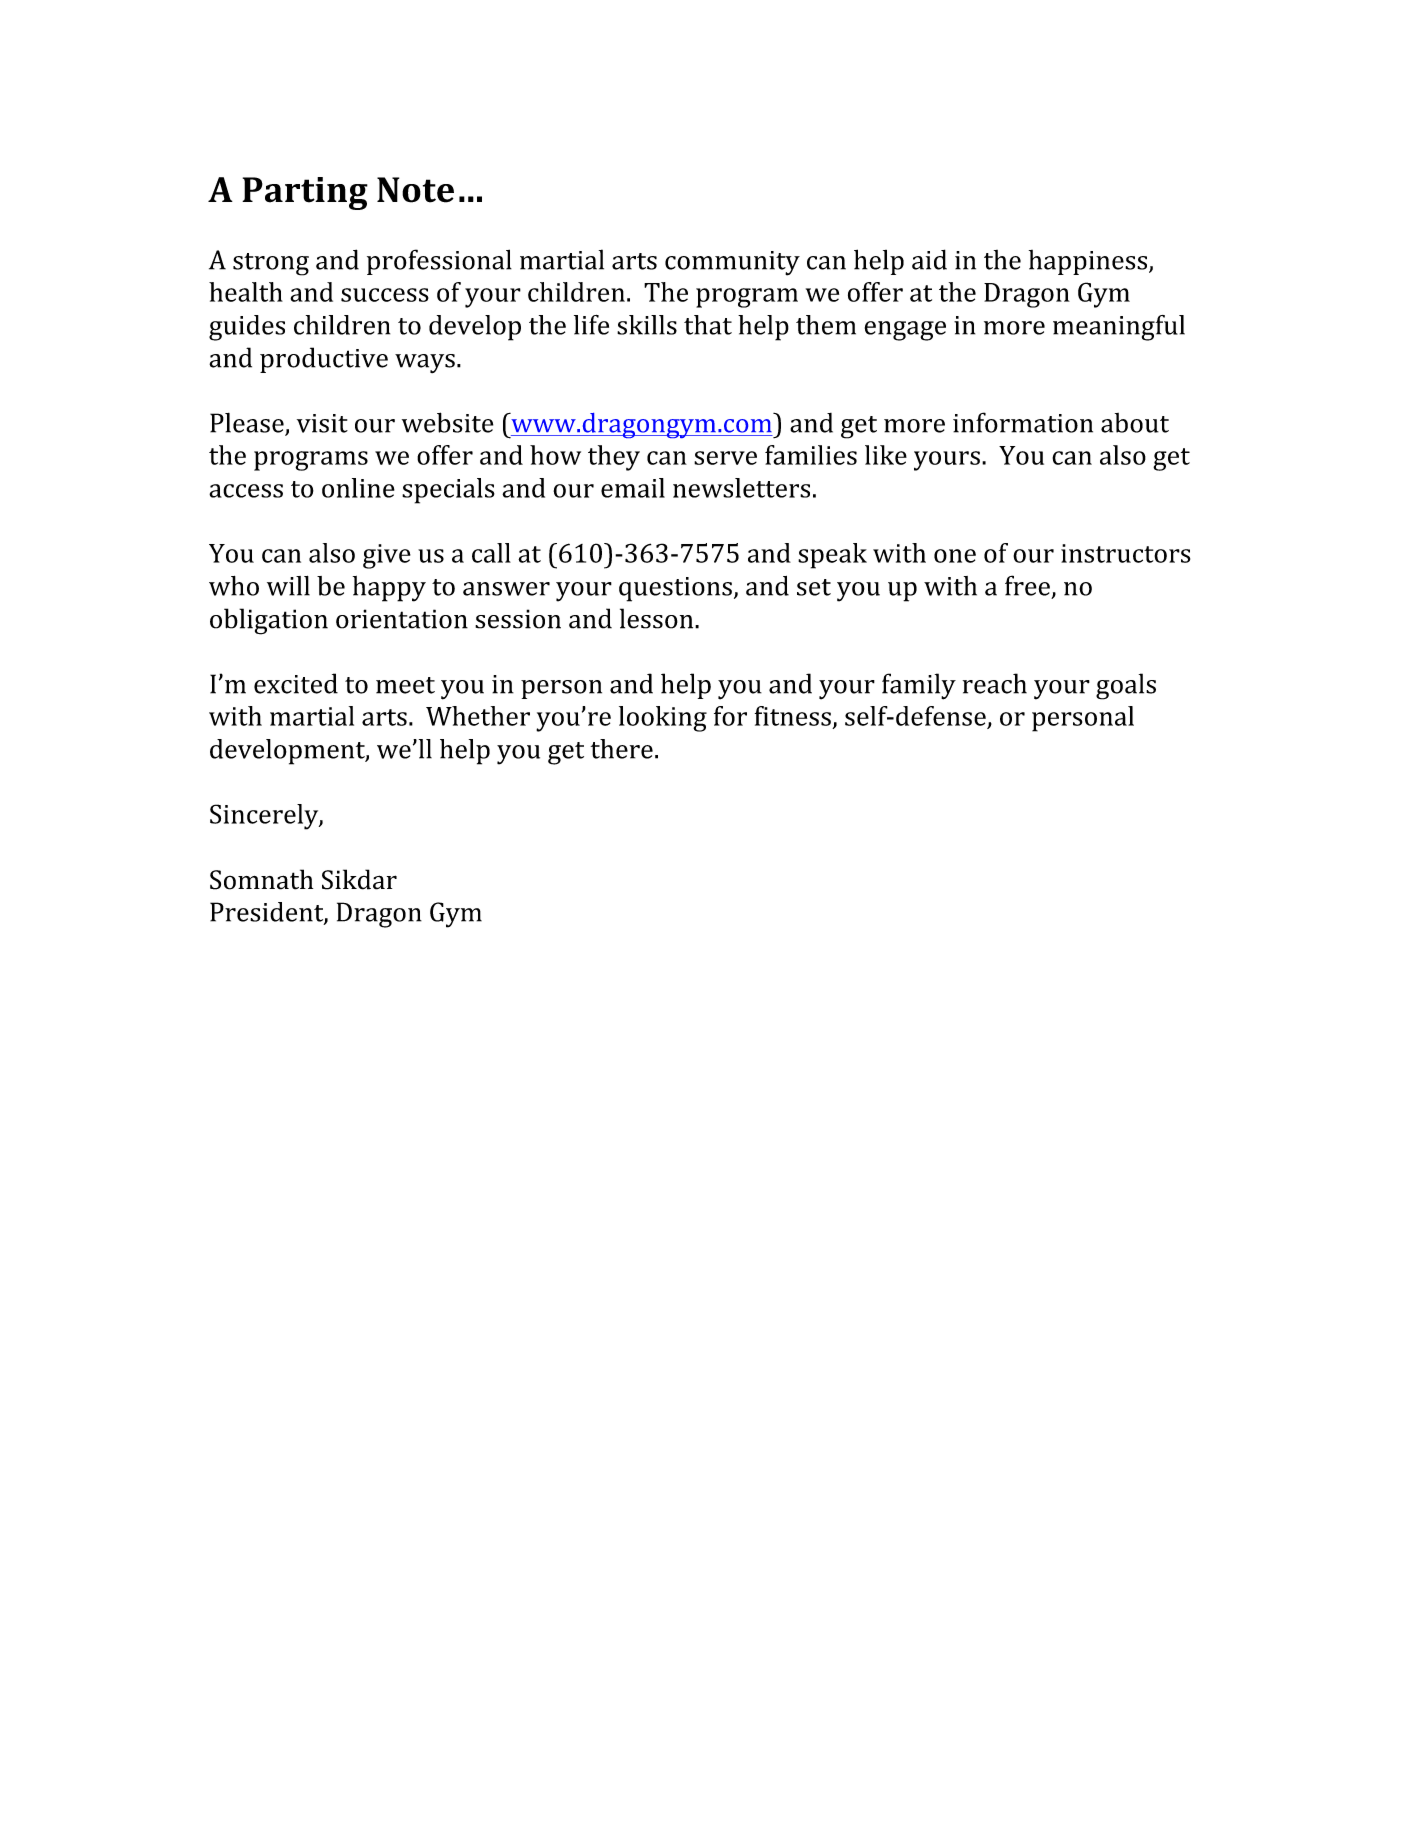 The image size is (1419, 1836). I want to click on information, so click(1023, 422).
